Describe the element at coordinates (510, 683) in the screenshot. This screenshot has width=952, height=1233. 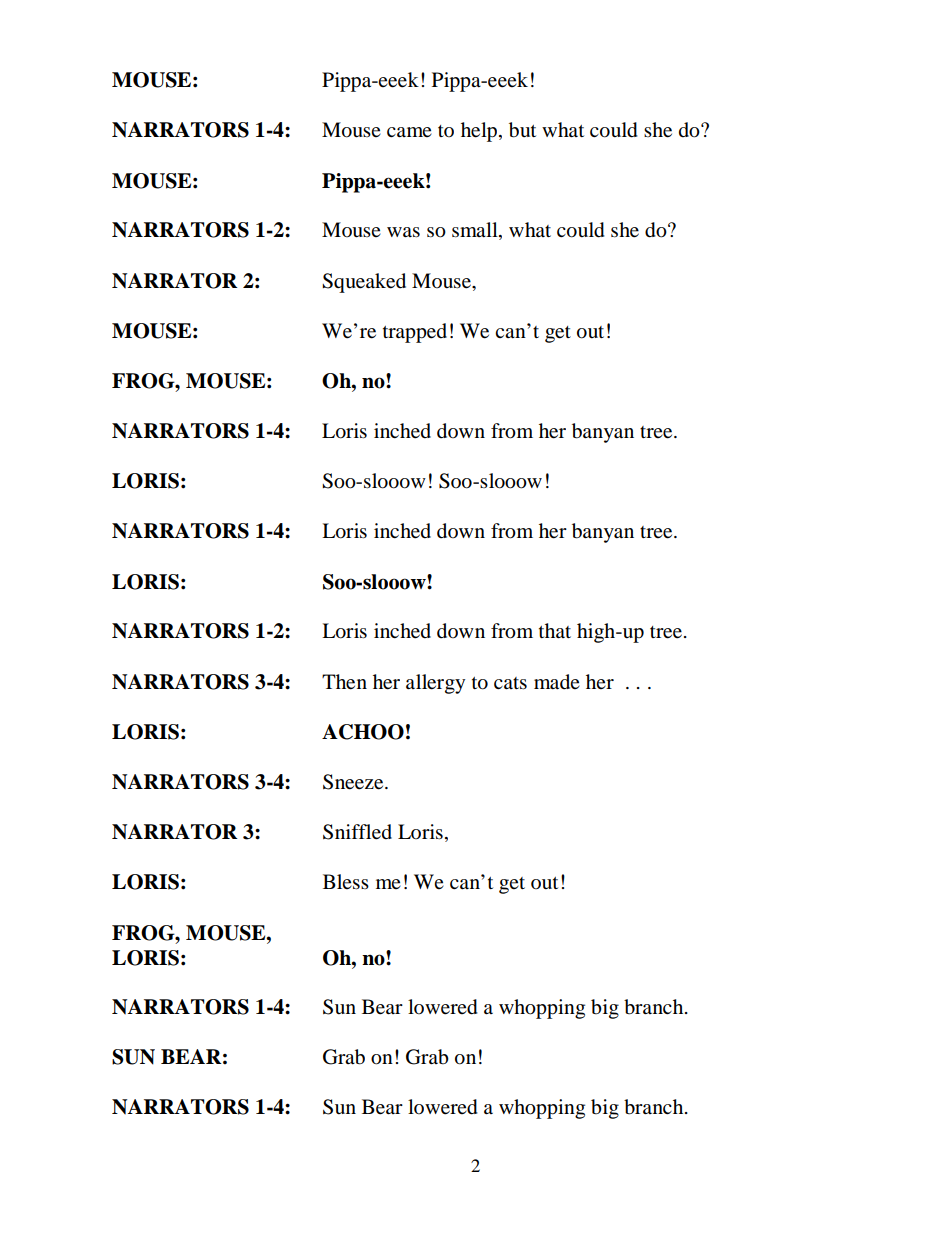
I see `cats` at that location.
